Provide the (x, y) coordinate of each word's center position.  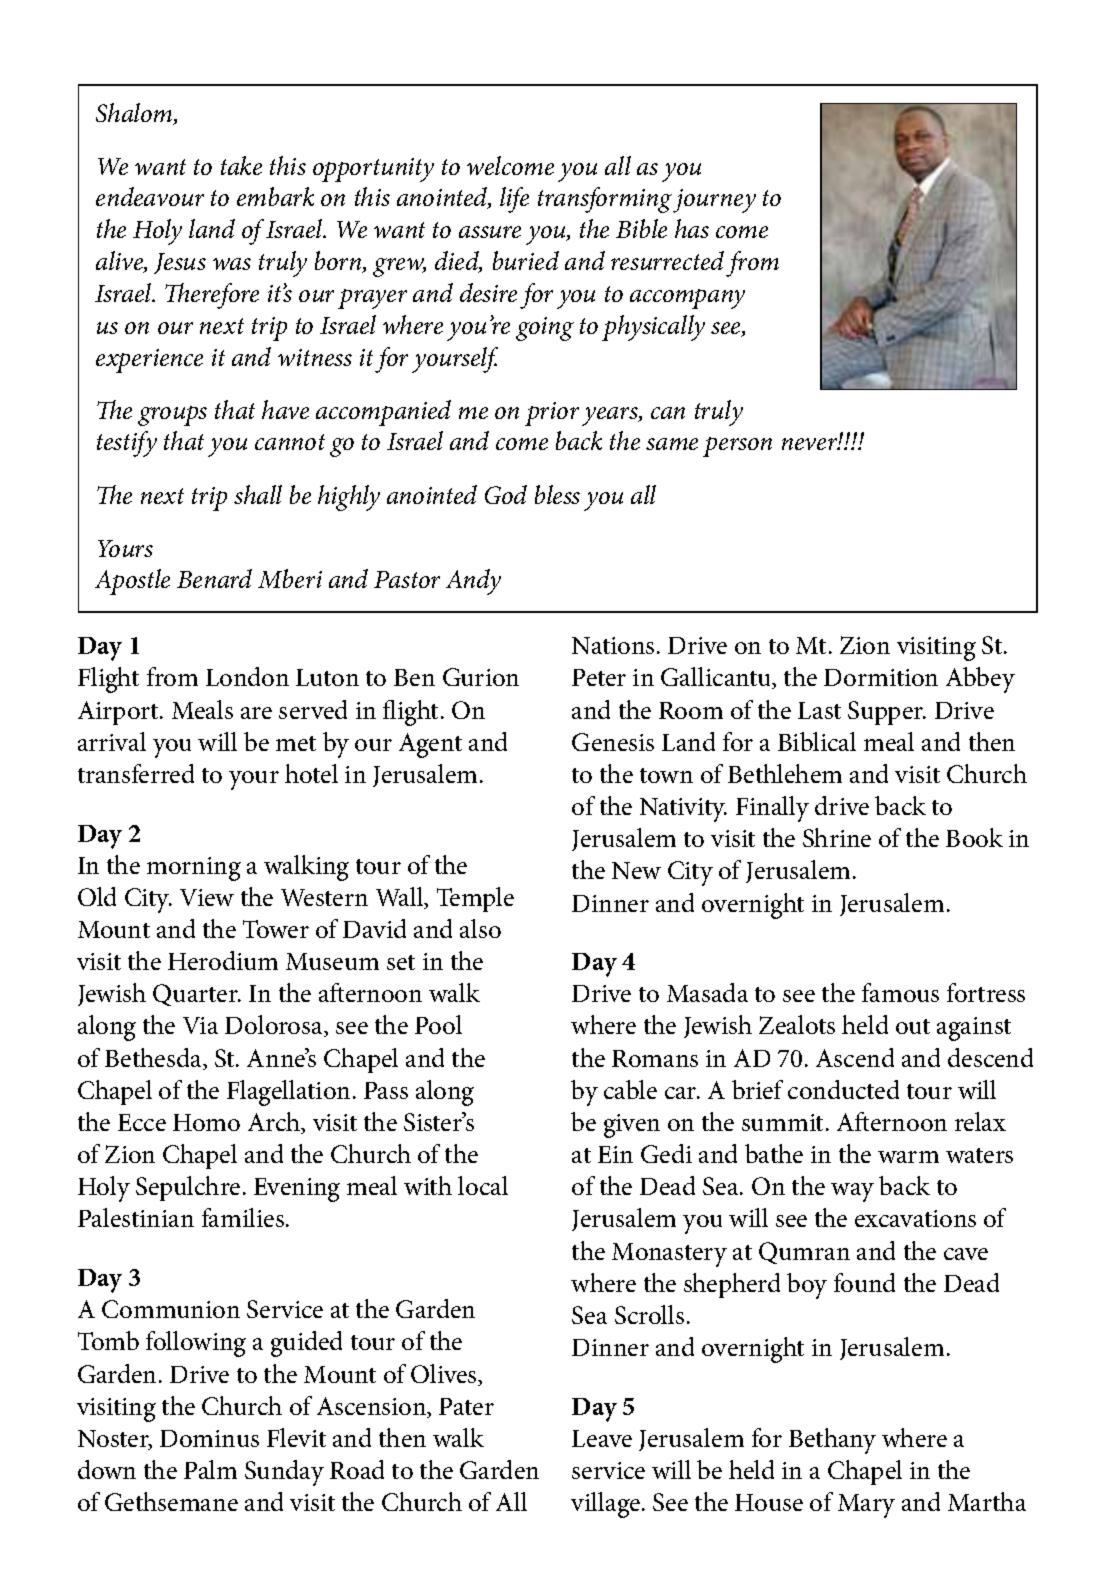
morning (194, 869)
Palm (210, 1469)
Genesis (613, 742)
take (241, 165)
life (514, 200)
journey (714, 201)
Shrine (837, 837)
